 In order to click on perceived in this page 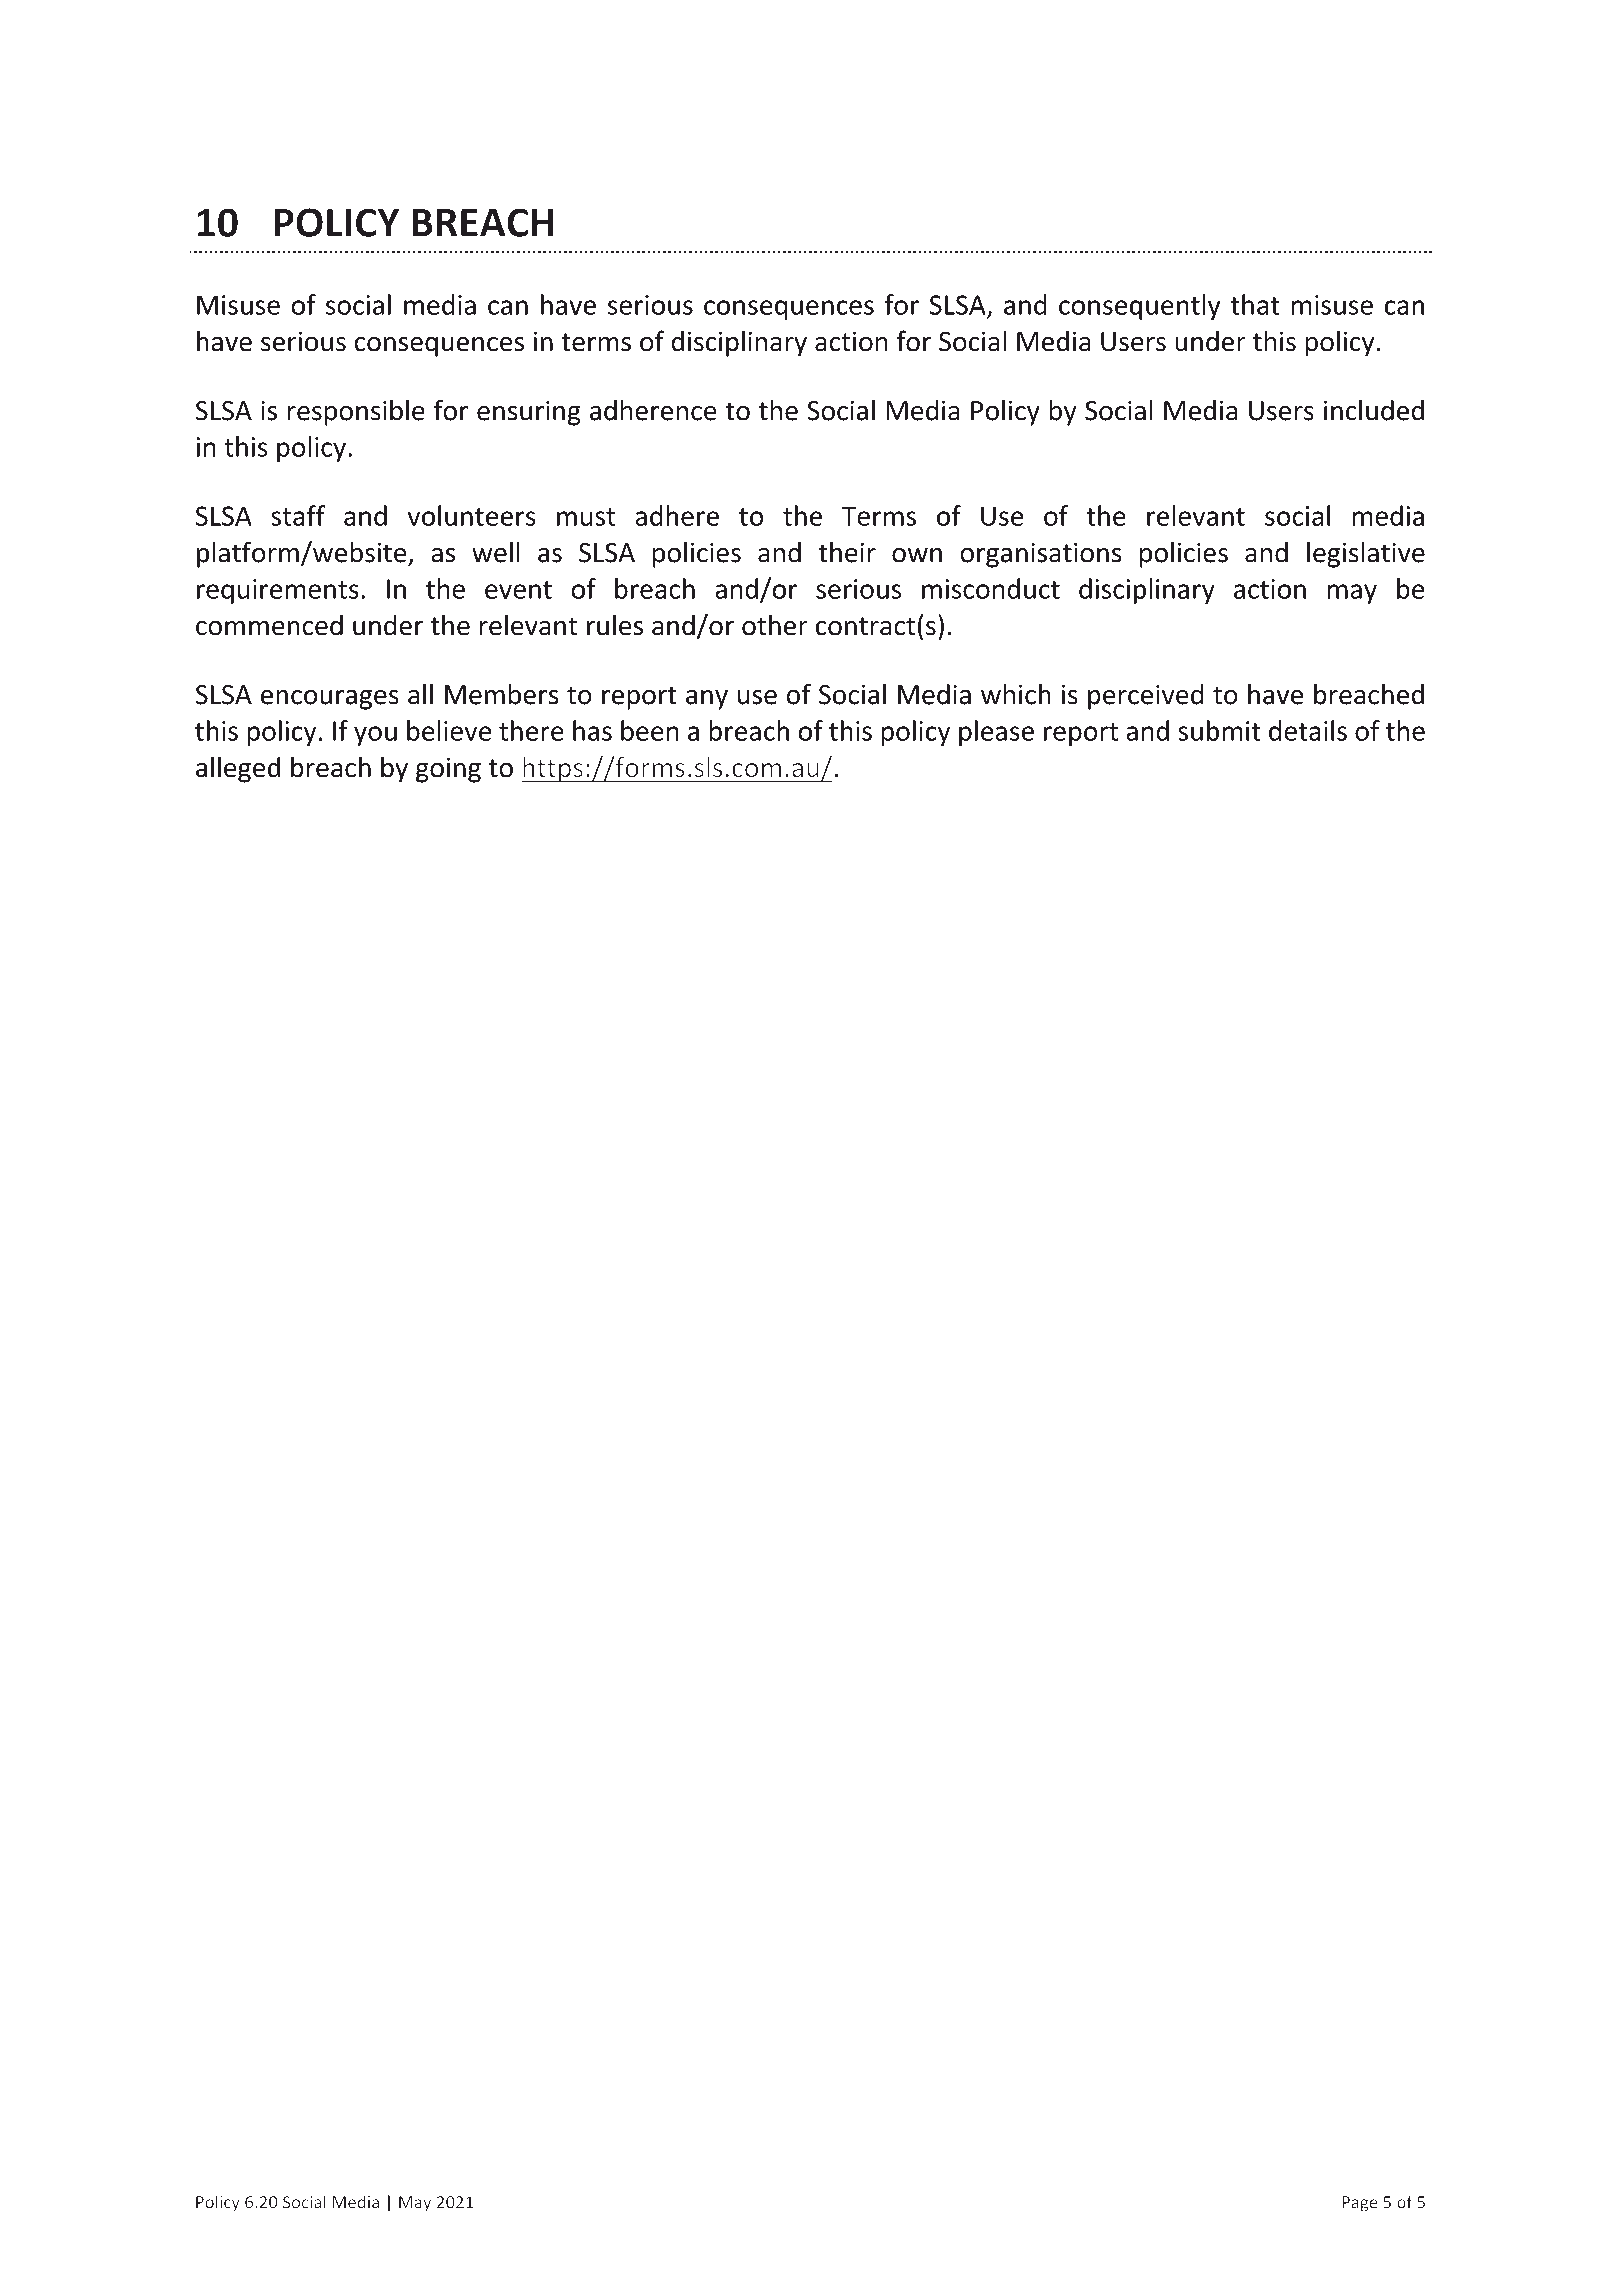, I will do `click(1146, 697)`.
